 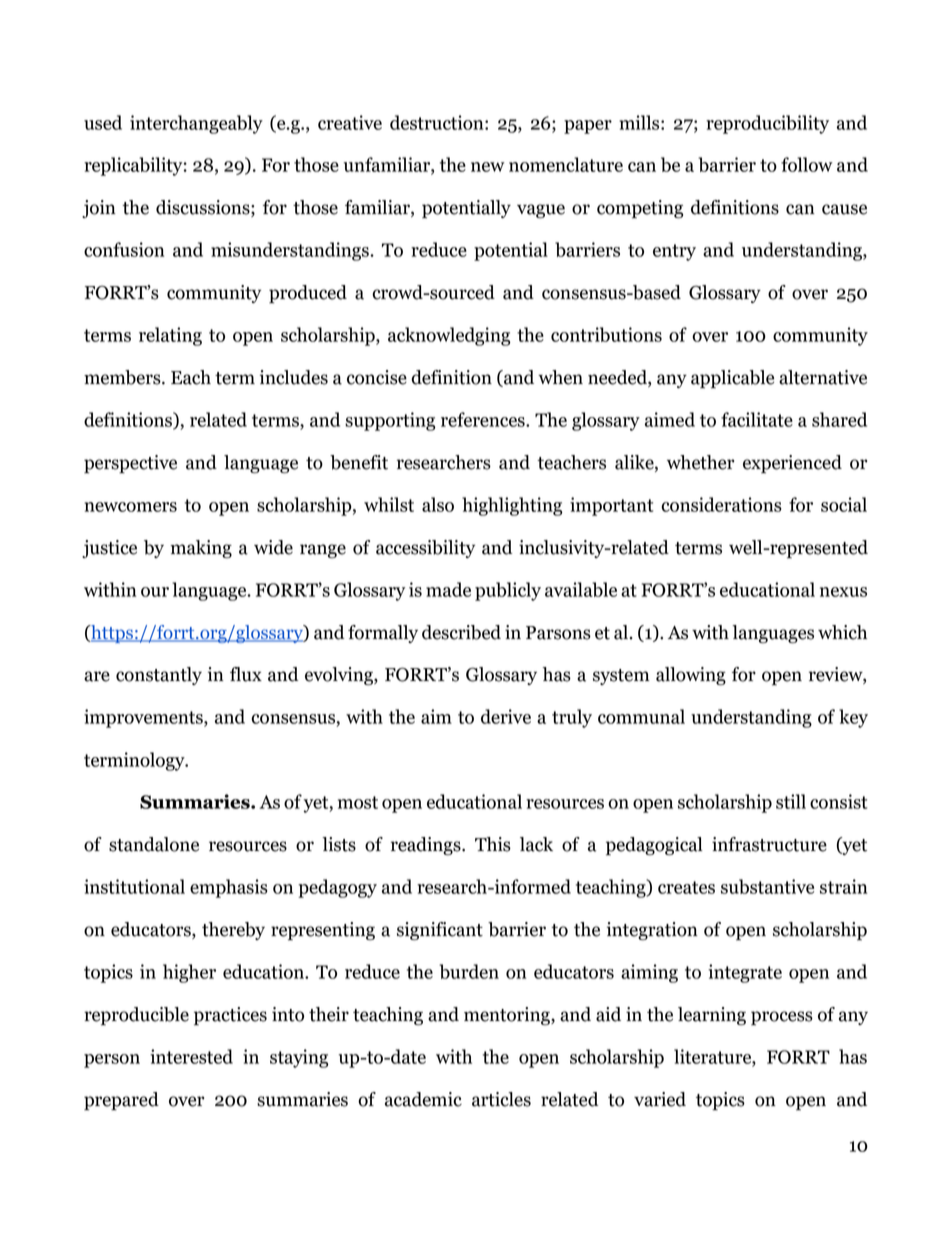 What do you see at coordinates (484, 419) in the screenshot?
I see `references` at bounding box center [484, 419].
